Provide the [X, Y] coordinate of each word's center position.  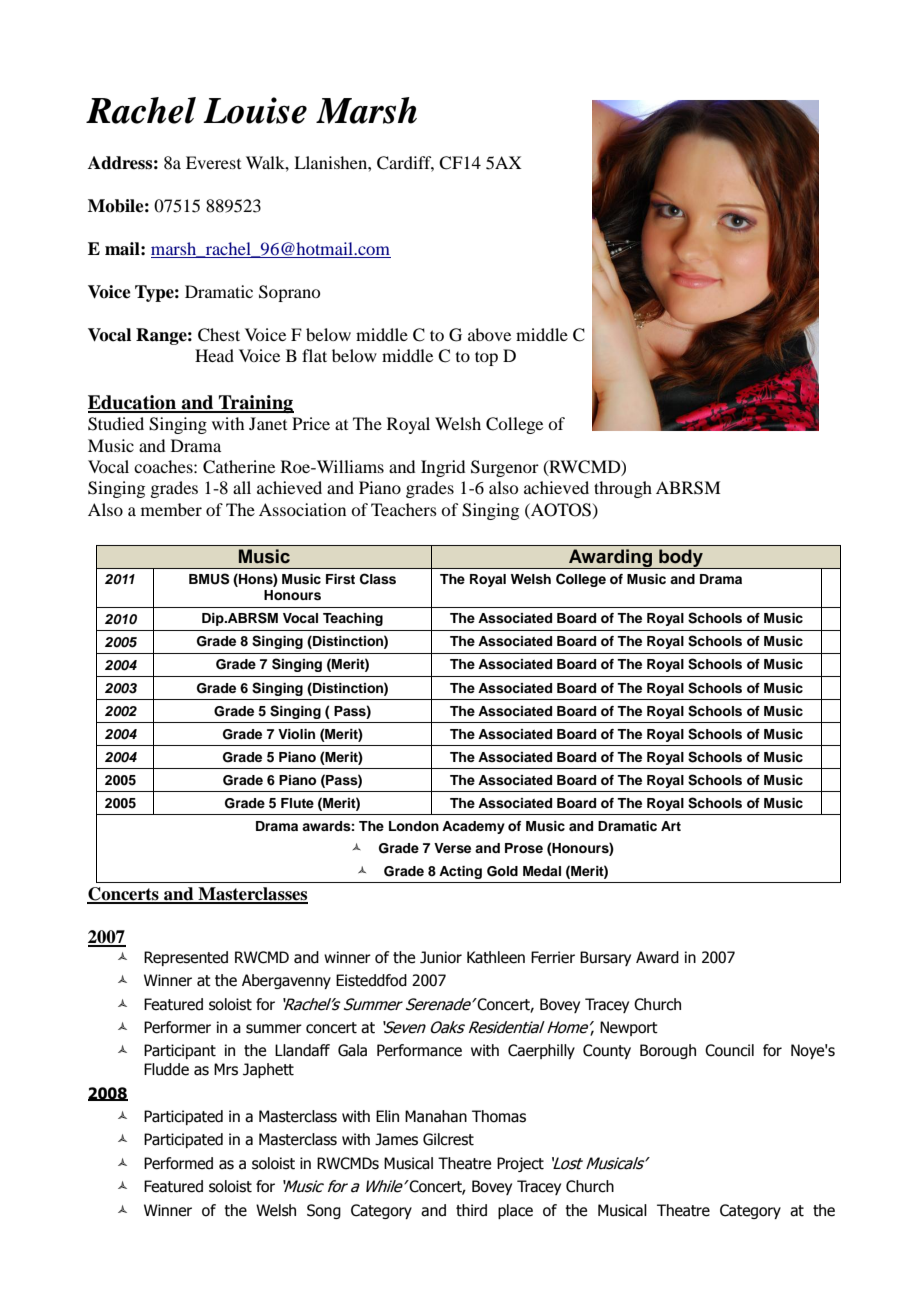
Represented [186, 958]
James [396, 1139]
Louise [255, 110]
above [489, 334]
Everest [213, 162]
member [171, 509]
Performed [178, 1163]
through [623, 489]
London [414, 826]
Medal [542, 871]
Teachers [404, 509]
